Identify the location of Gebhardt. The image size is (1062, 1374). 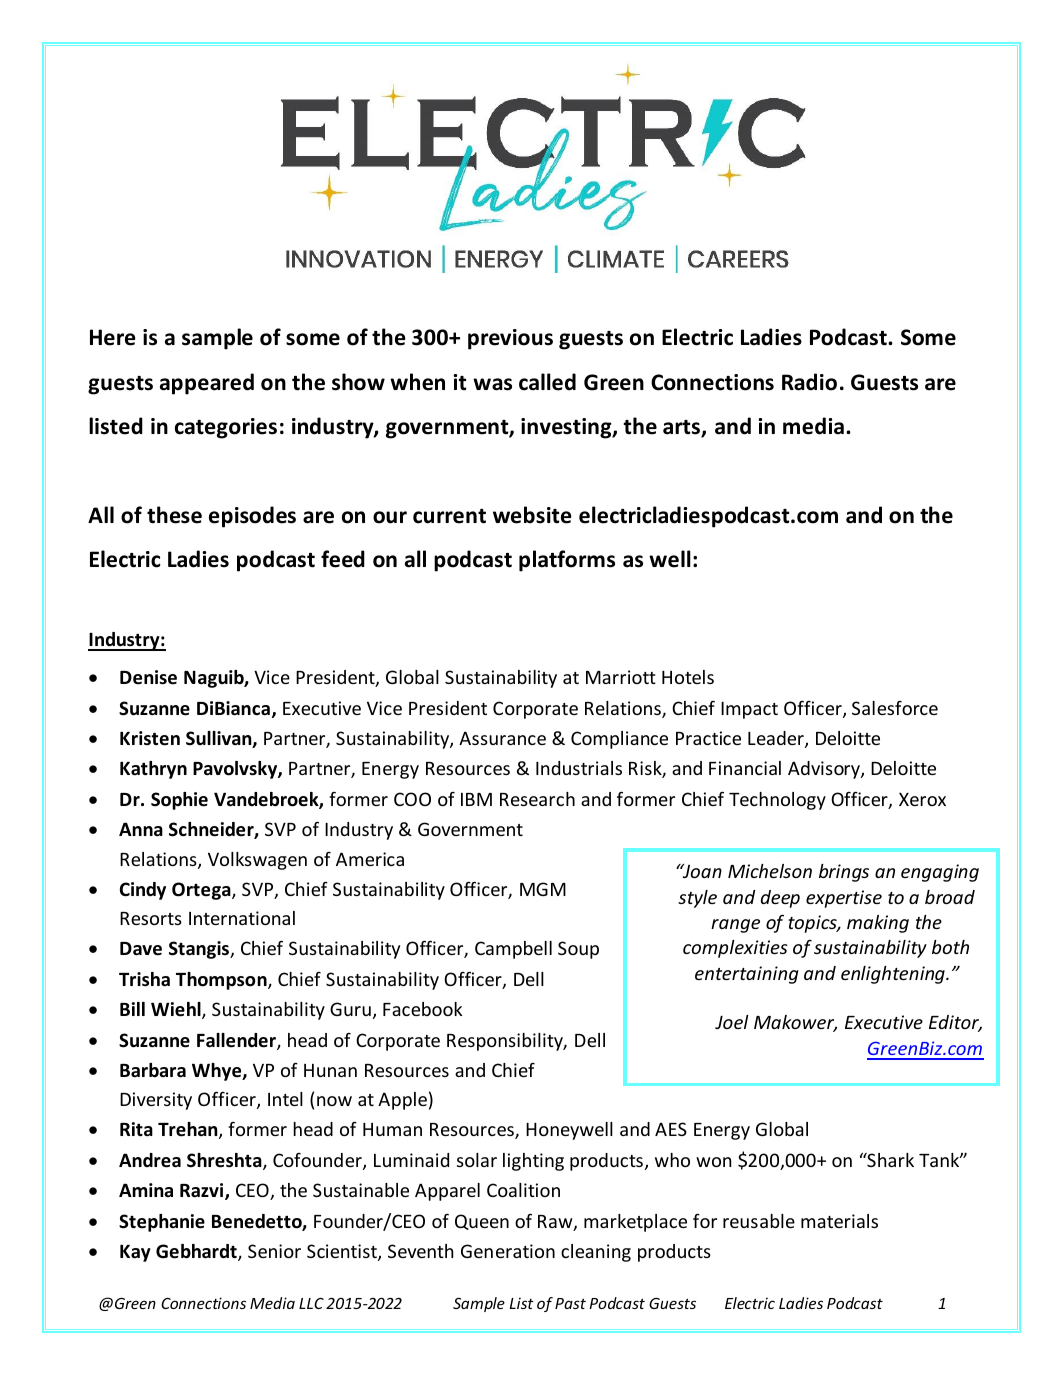
(197, 1252).
